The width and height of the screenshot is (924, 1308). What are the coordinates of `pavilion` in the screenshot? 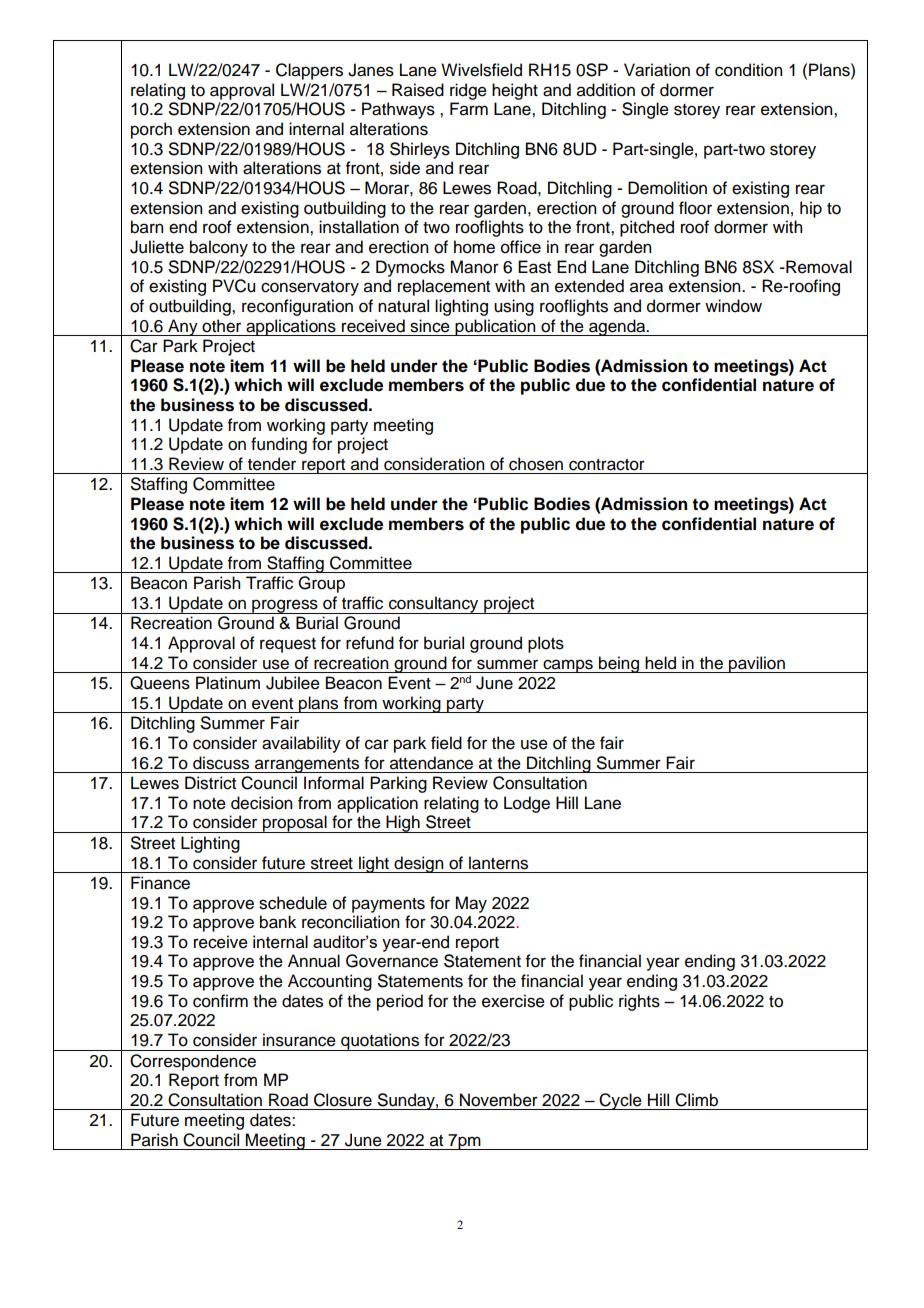 It's located at (757, 664).
